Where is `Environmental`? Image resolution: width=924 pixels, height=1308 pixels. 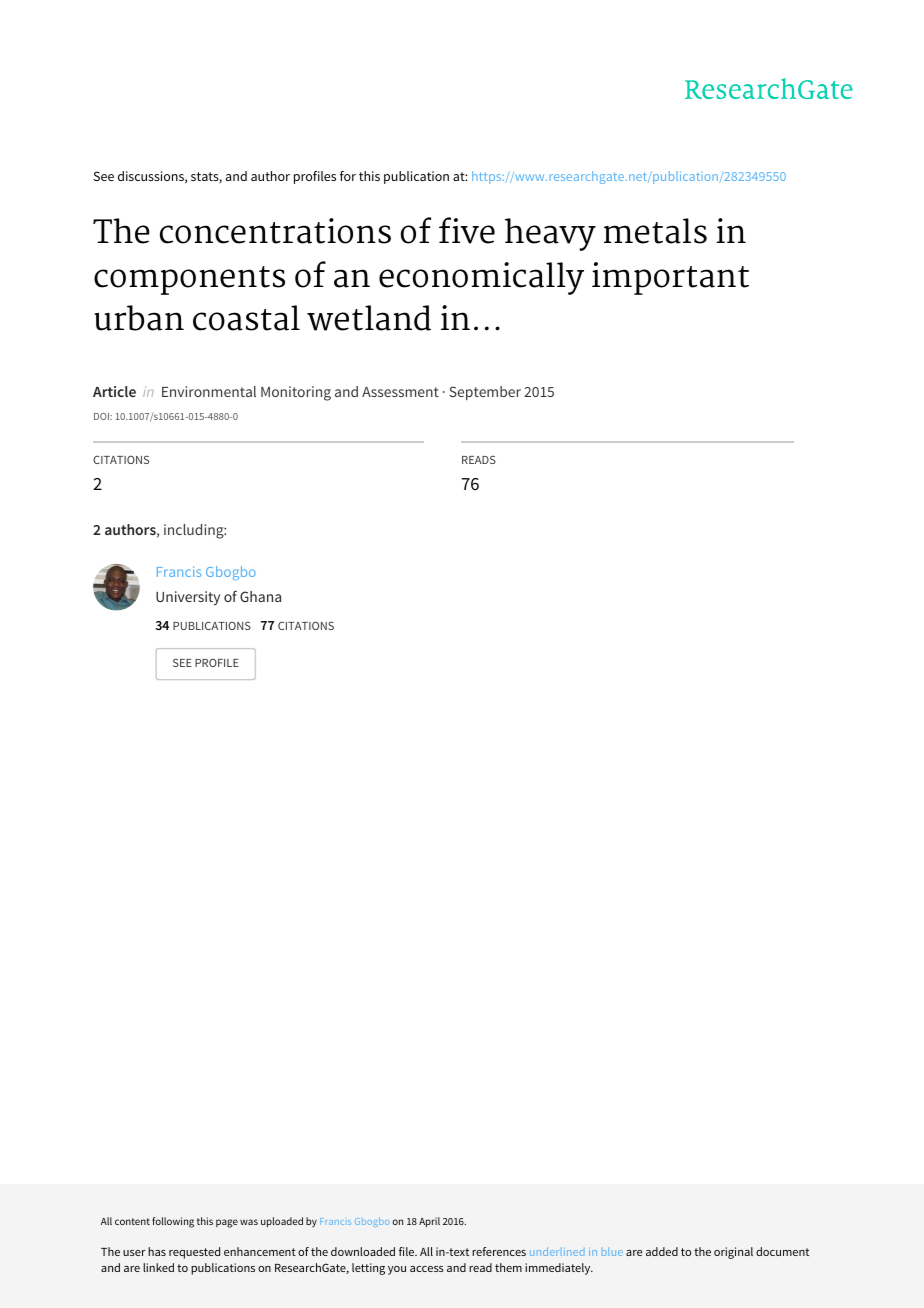
Environmental is located at coordinates (209, 391).
